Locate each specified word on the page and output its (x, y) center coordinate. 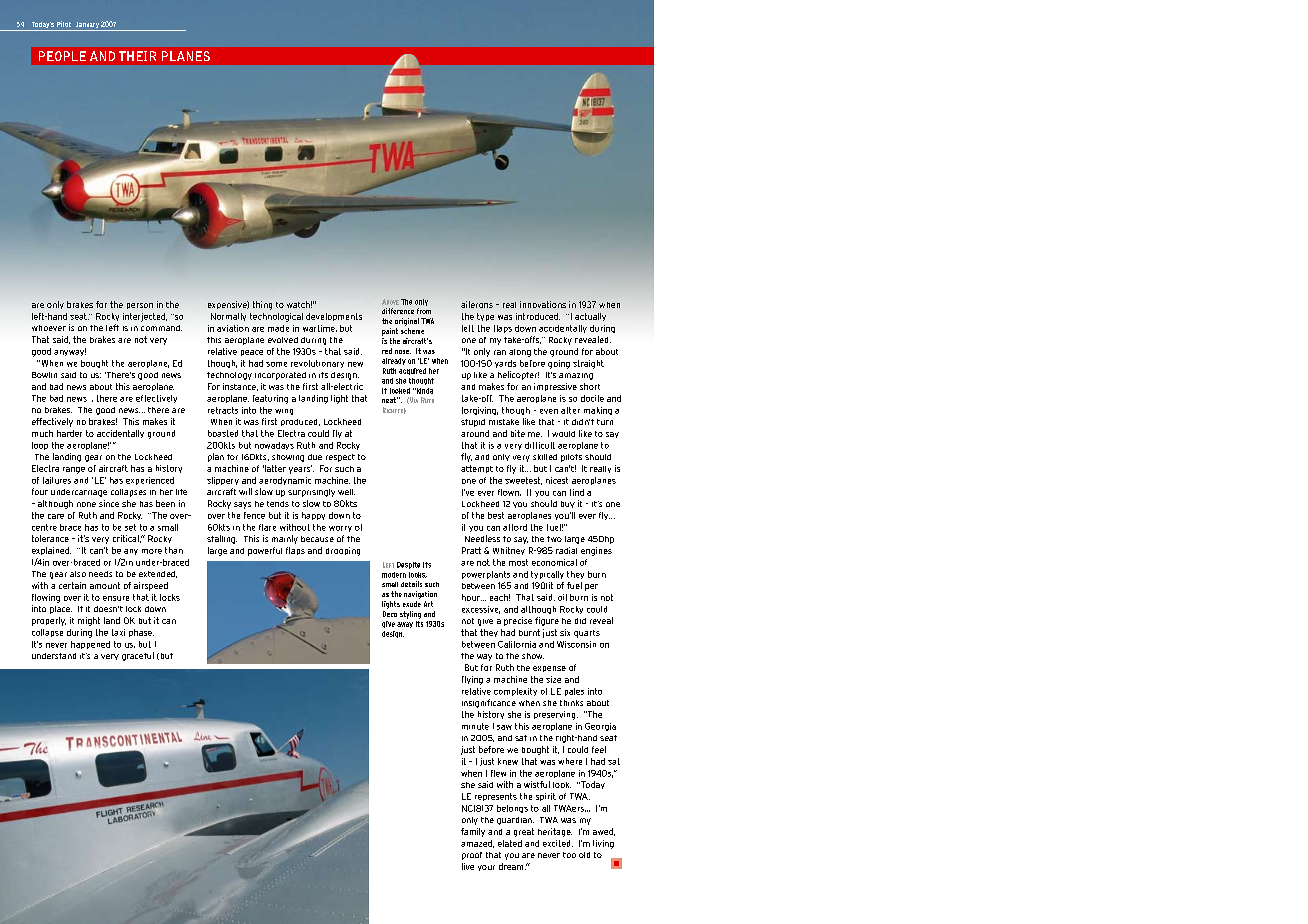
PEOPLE (62, 56)
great (524, 832)
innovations (543, 304)
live (468, 866)
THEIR (137, 56)
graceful (138, 656)
